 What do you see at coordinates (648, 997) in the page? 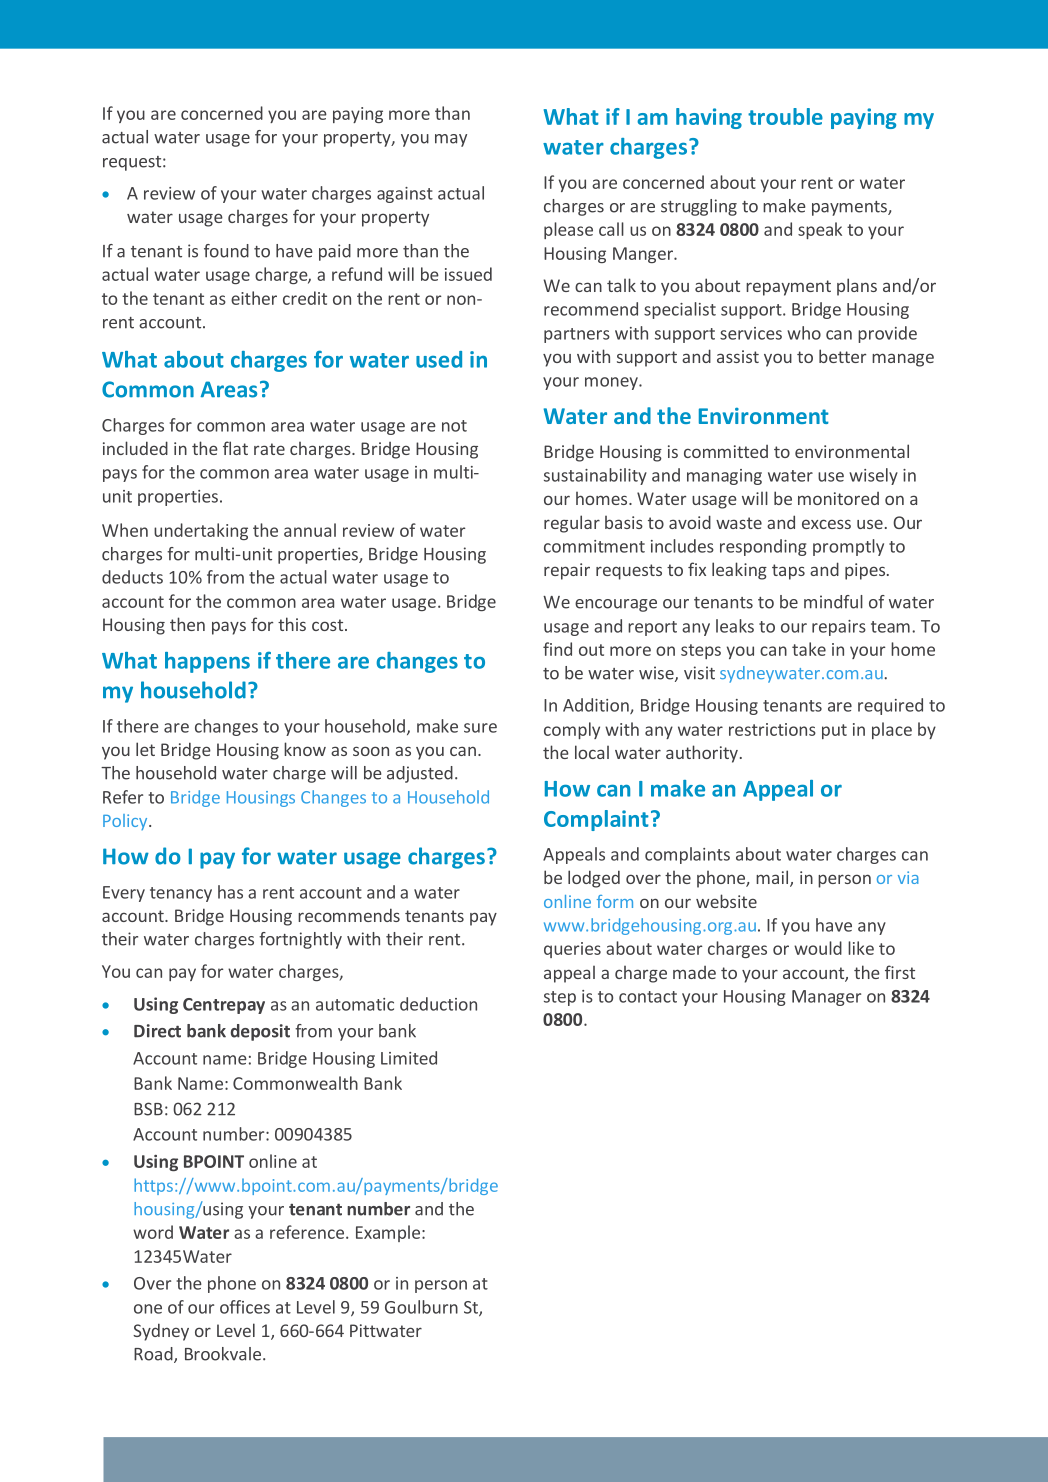
I see `contact` at bounding box center [648, 997].
